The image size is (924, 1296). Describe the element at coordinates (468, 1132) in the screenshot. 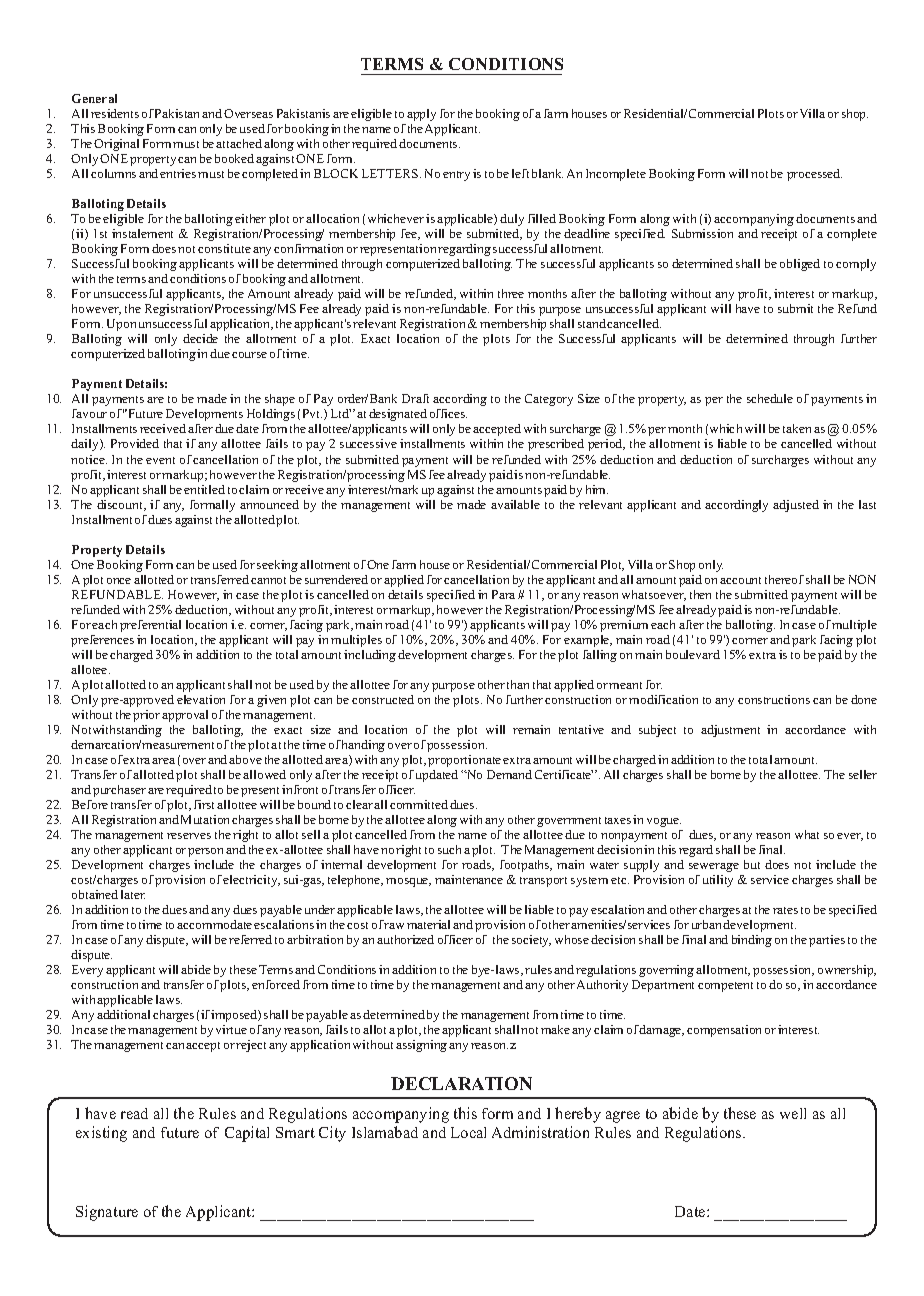

I see `Local` at that location.
